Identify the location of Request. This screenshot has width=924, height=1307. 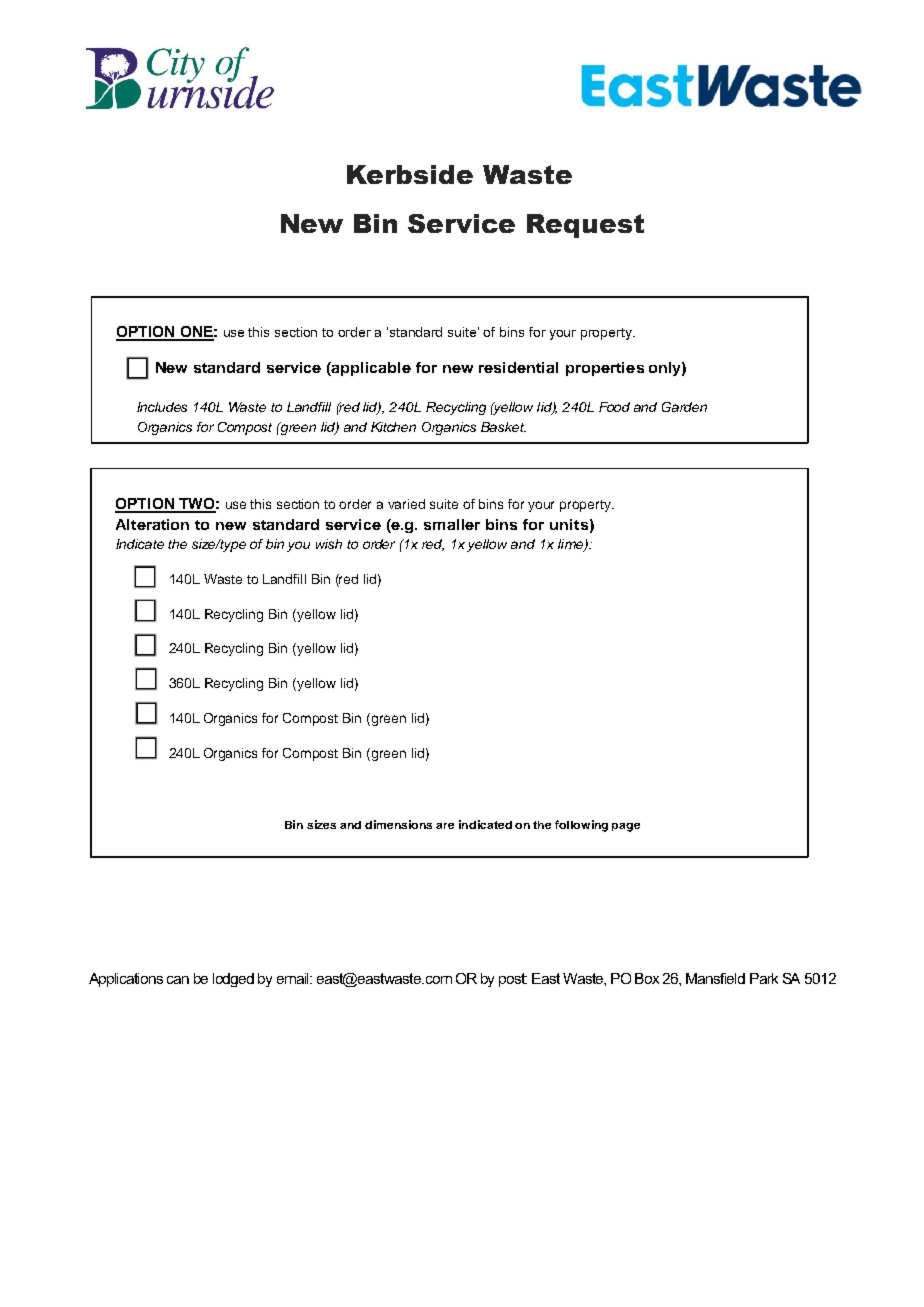
(585, 226).
